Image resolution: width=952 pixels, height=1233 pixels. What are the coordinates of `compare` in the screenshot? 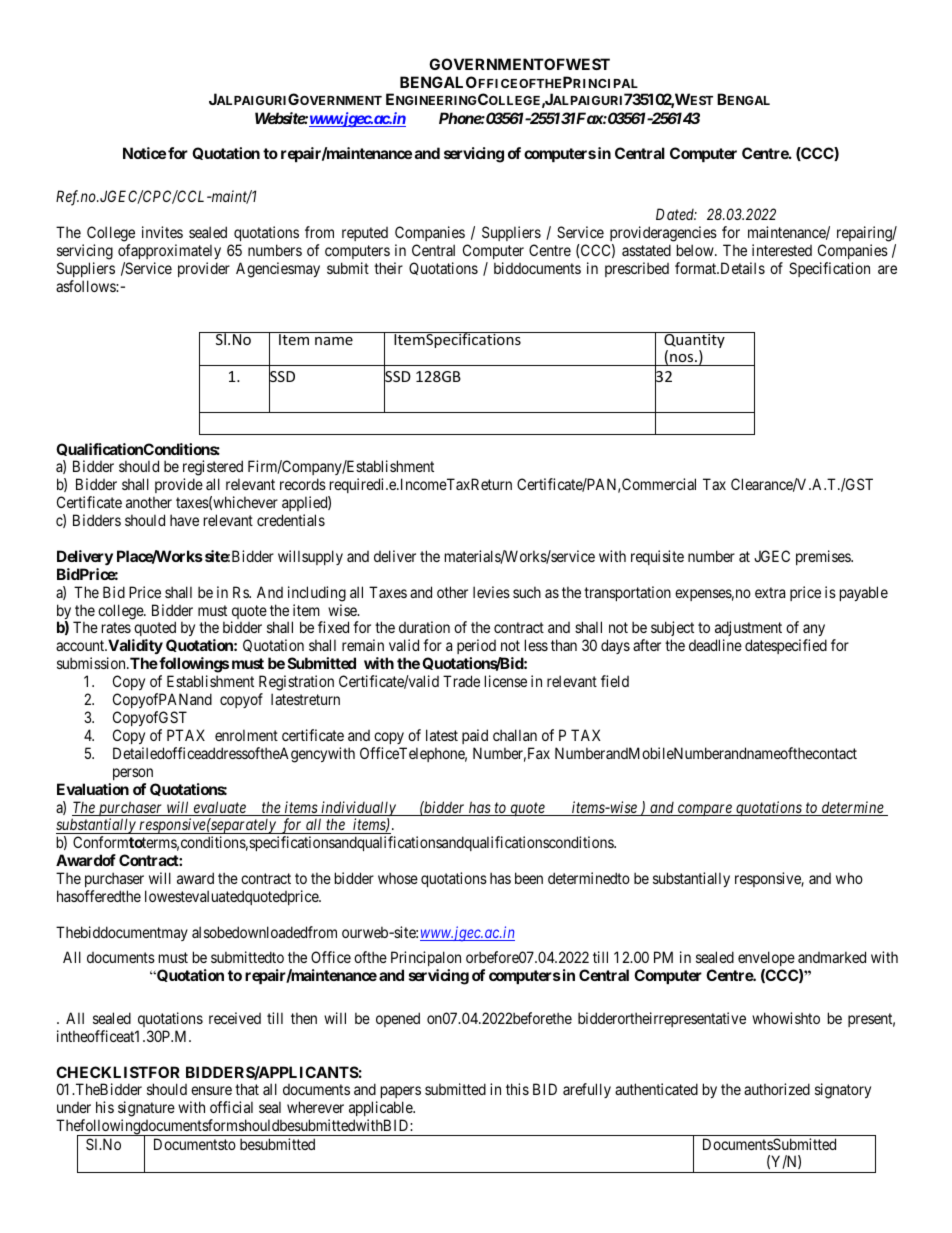 It's located at (705, 810).
